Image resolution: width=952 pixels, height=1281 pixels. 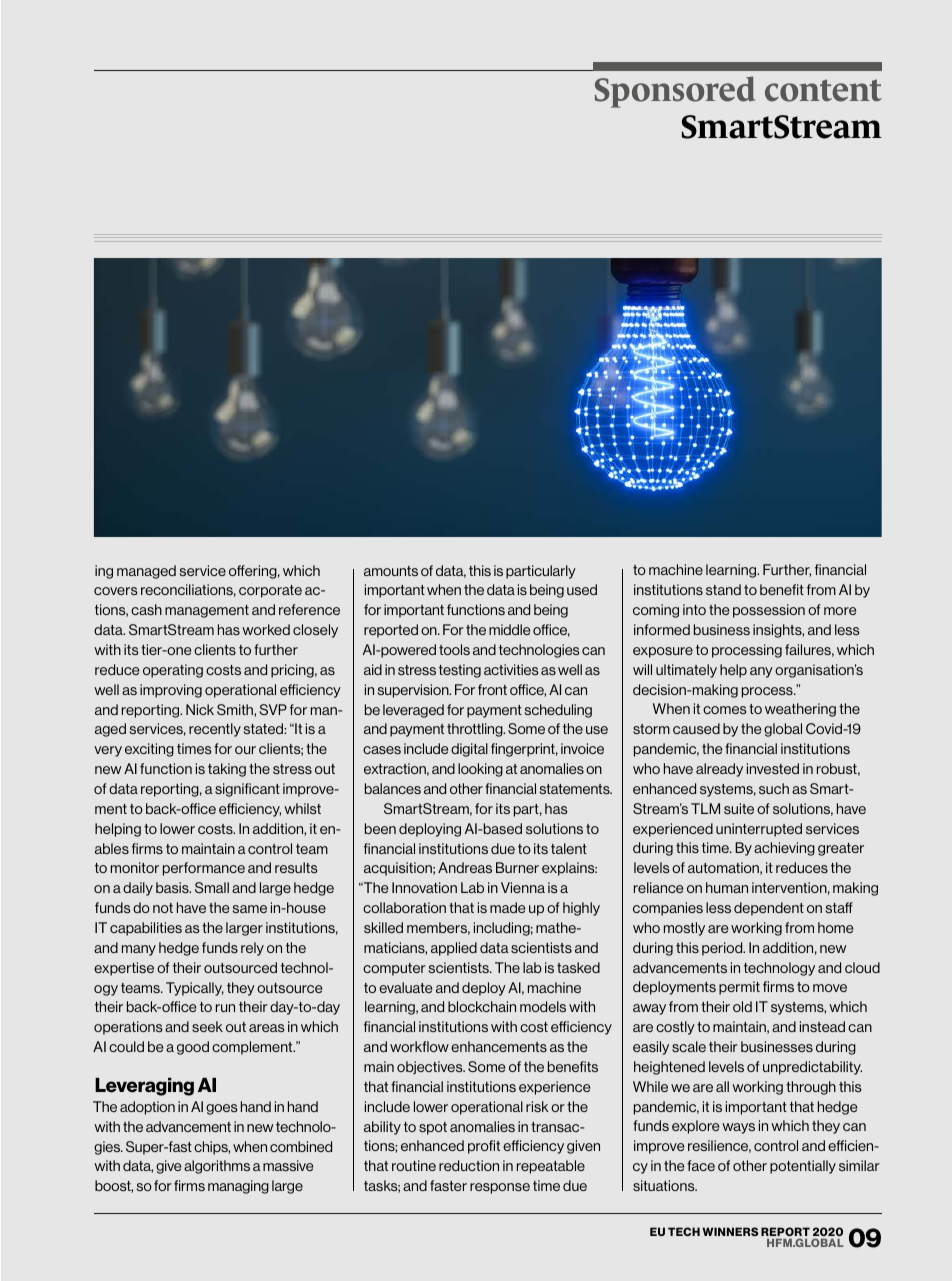 I want to click on managing, so click(x=238, y=1187).
